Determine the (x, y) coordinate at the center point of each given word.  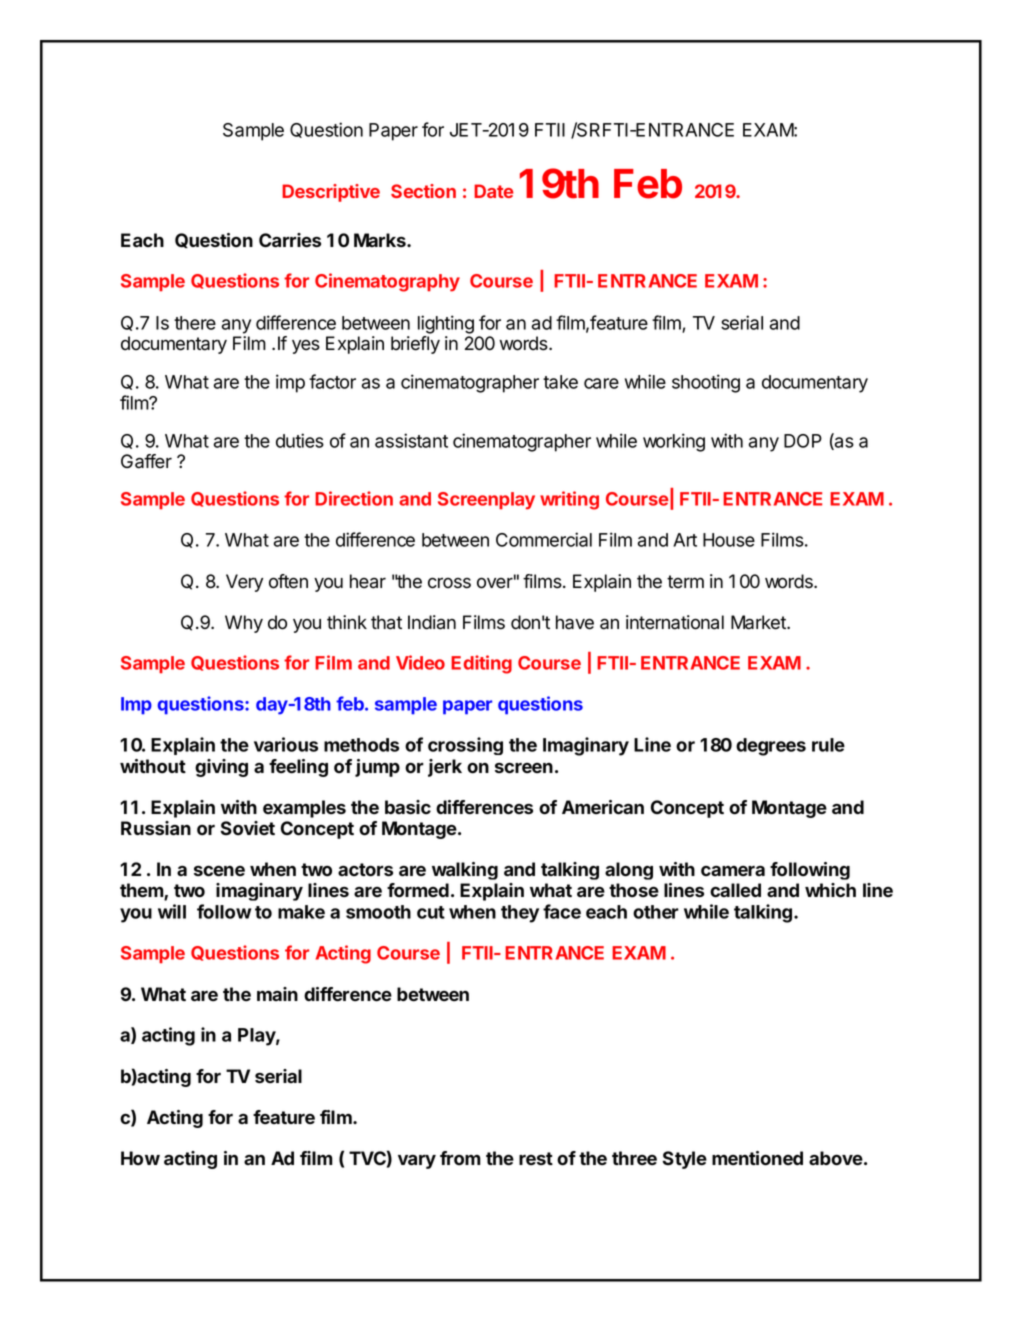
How (140, 1158)
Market (759, 622)
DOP (803, 441)
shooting (706, 383)
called (735, 890)
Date (494, 191)
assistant (411, 440)
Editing (481, 664)
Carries (290, 240)
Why (244, 624)
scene (219, 871)
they (520, 914)
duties (300, 440)
